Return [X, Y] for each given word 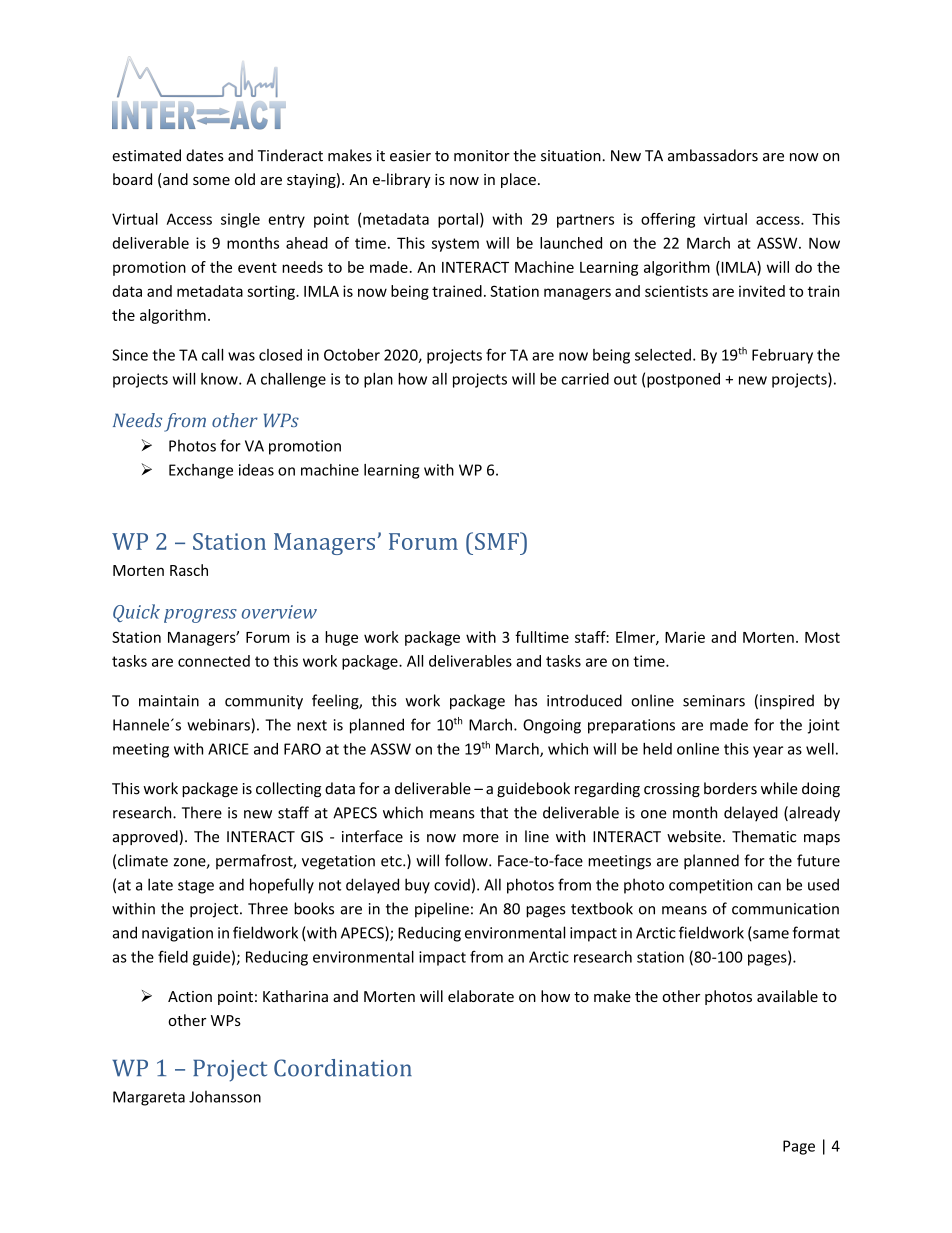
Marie [685, 637]
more [481, 838]
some [211, 181]
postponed [683, 380]
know [220, 379]
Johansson [225, 1096]
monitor [482, 156]
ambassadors [713, 155]
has [526, 700]
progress [200, 616]
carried [585, 379]
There [202, 812]
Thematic [764, 836]
